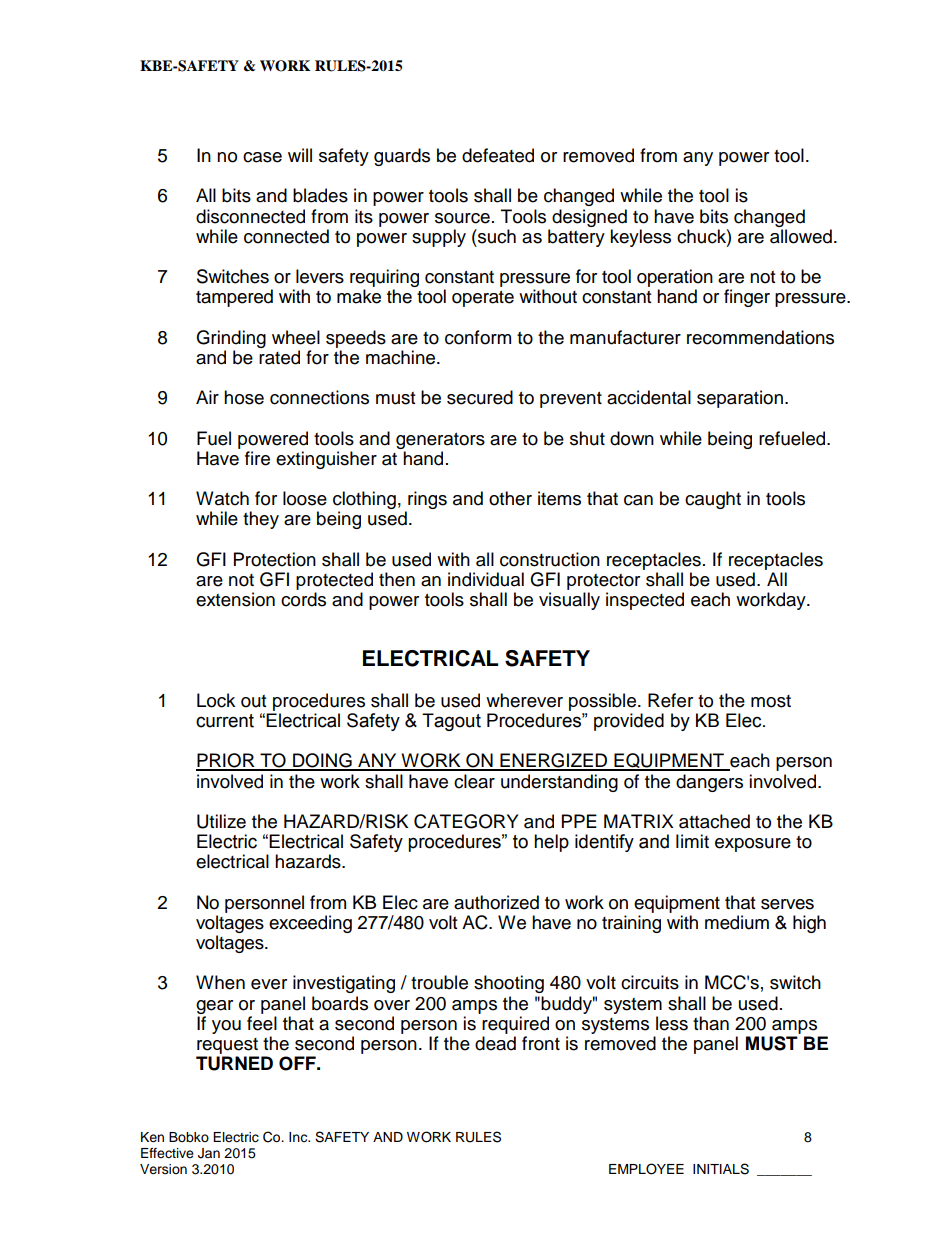  What do you see at coordinates (740, 399) in the image?
I see `separation` at bounding box center [740, 399].
